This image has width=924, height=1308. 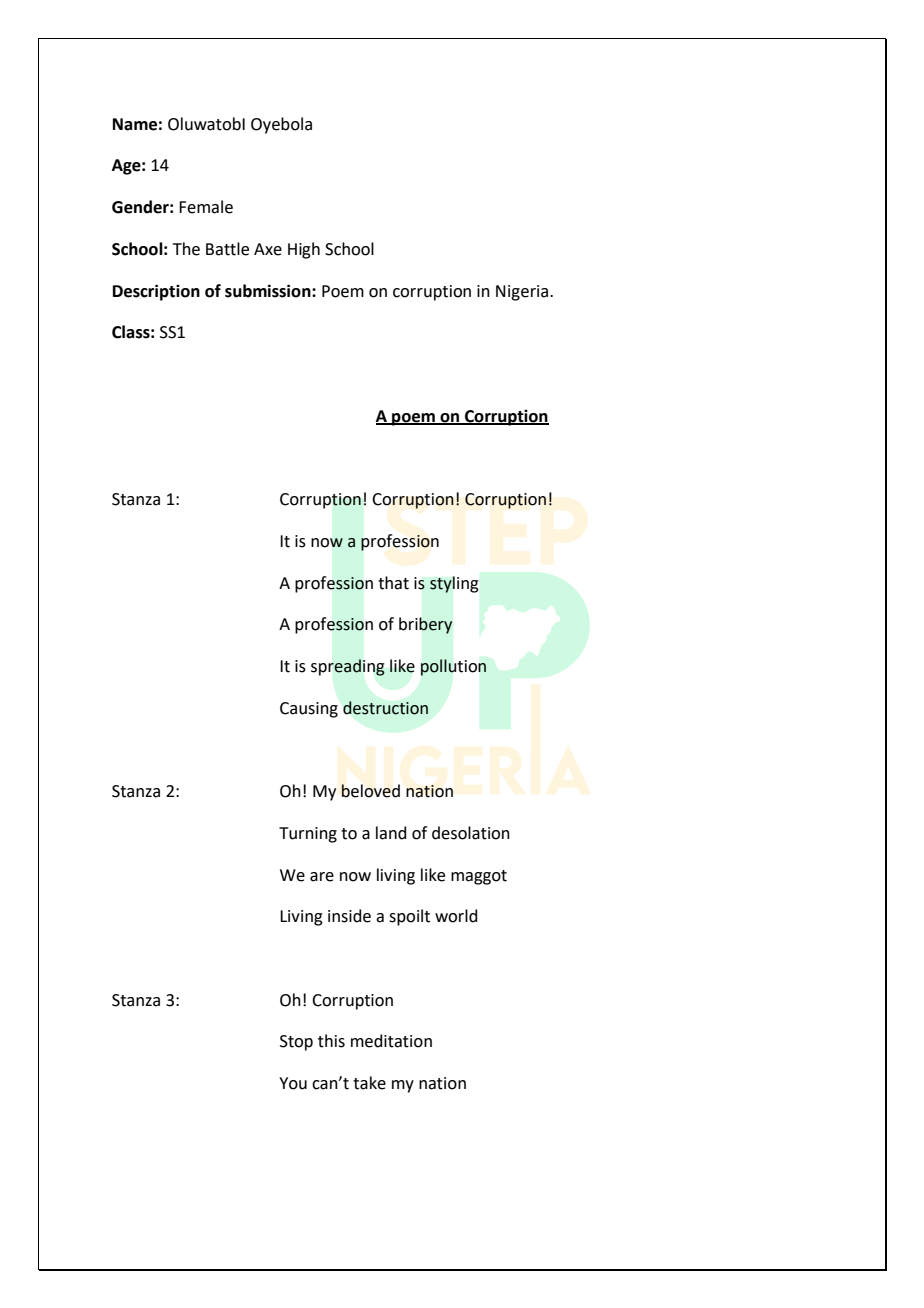 What do you see at coordinates (309, 710) in the image?
I see `Causing` at bounding box center [309, 710].
